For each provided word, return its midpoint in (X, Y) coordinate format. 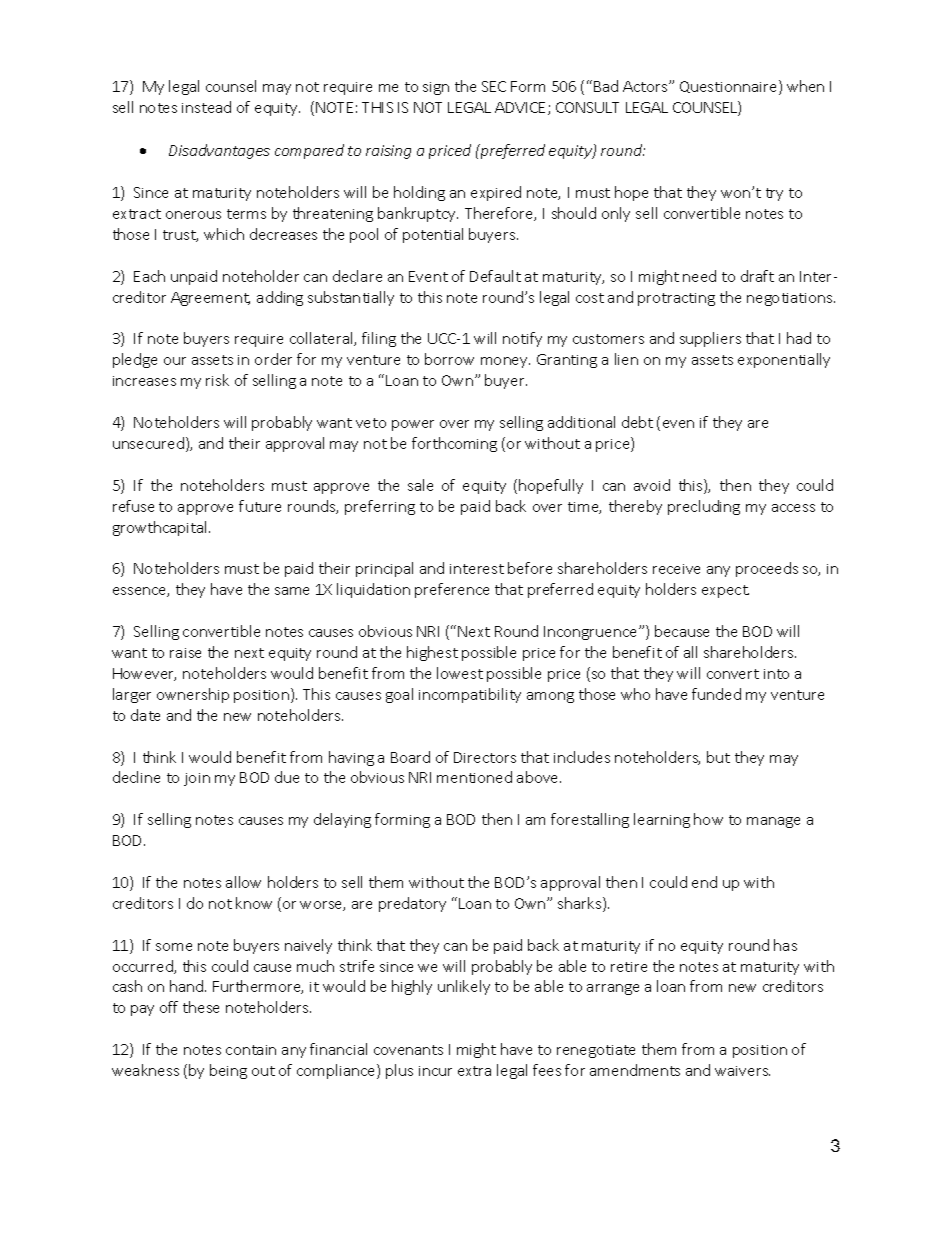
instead (206, 107)
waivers (742, 1071)
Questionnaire (730, 87)
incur (435, 1071)
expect (725, 591)
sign (436, 88)
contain (251, 1050)
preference (452, 590)
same (292, 591)
